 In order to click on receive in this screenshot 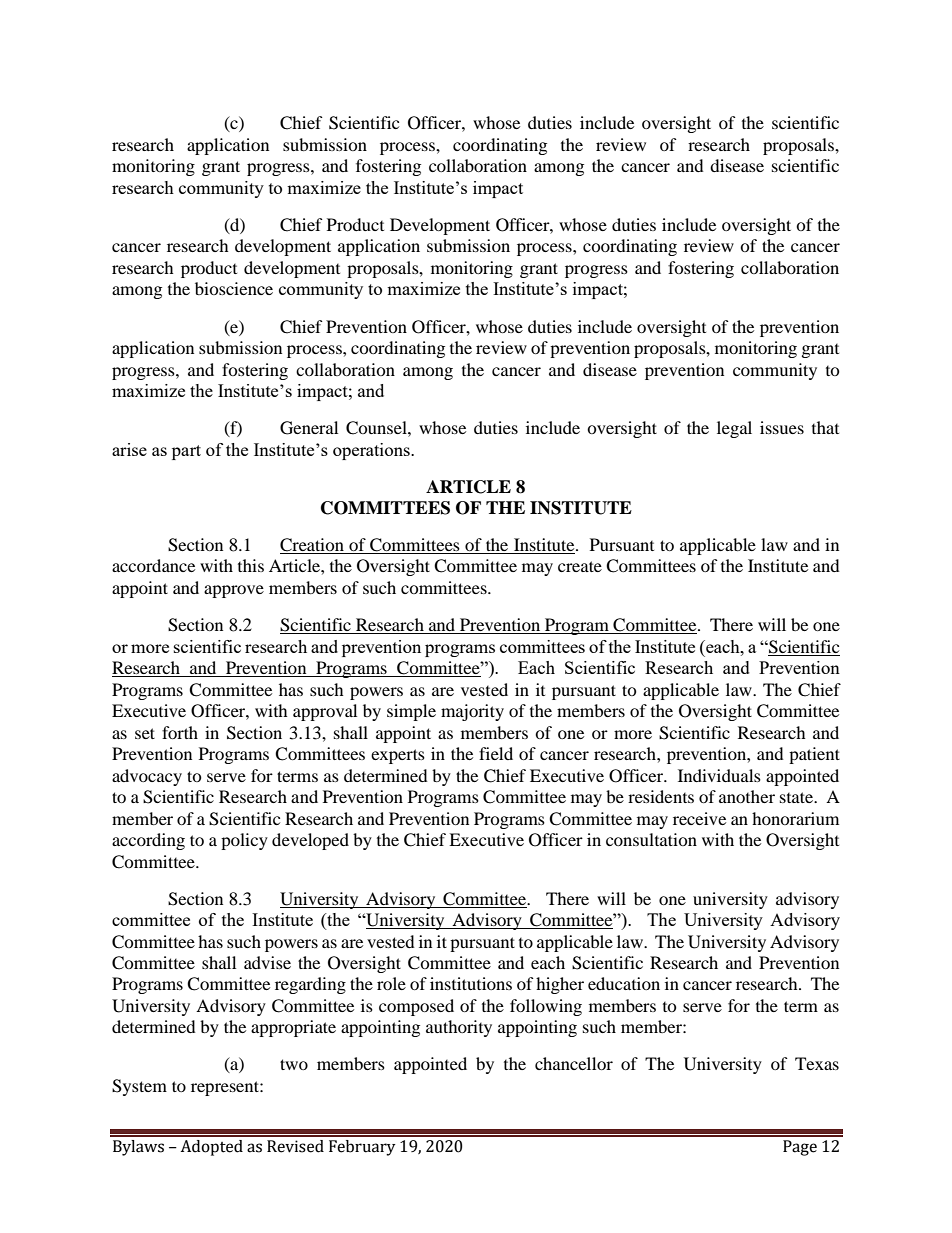, I will do `click(699, 818)`.
